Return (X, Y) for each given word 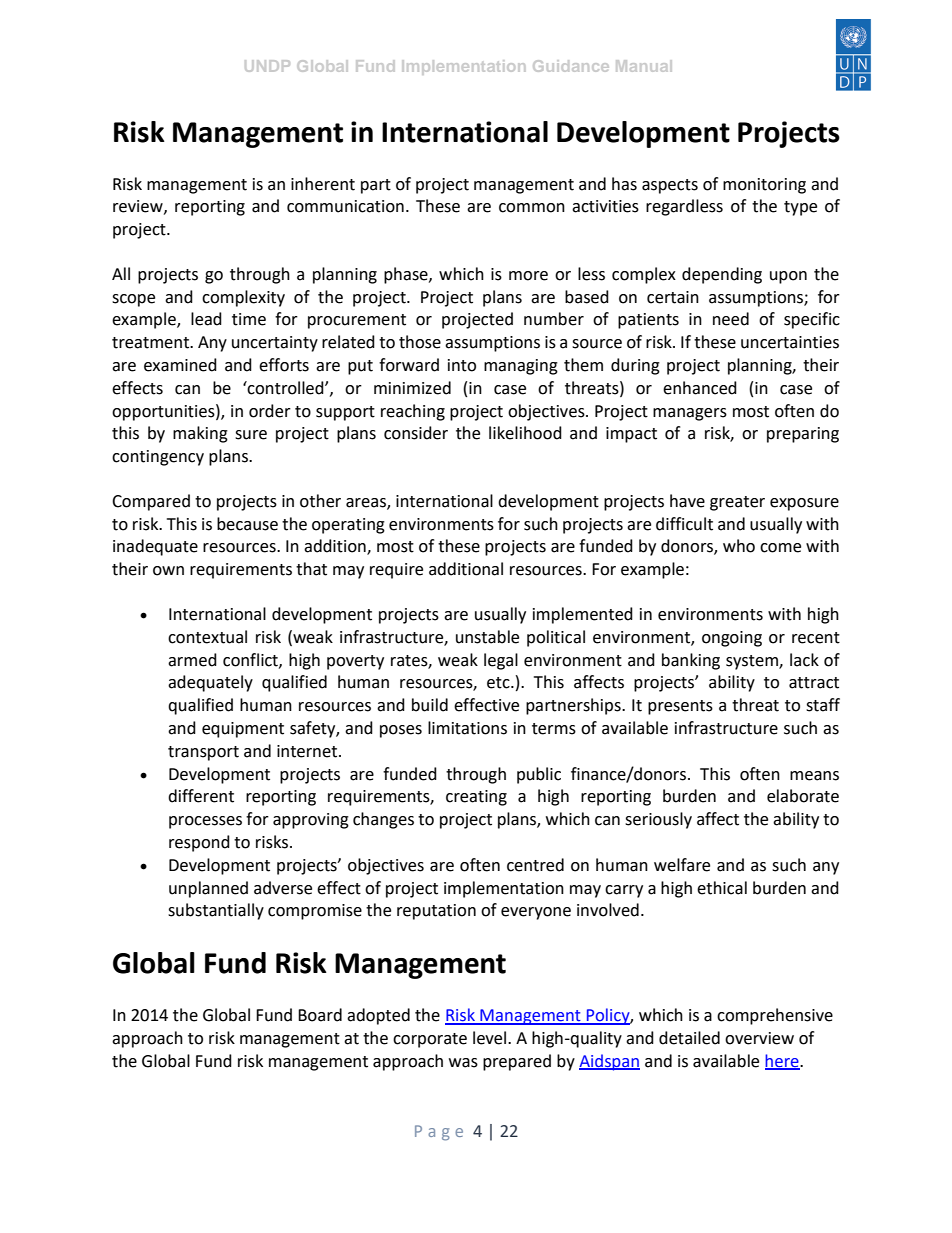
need (731, 319)
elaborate (803, 796)
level (491, 1038)
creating (476, 798)
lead (206, 319)
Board (320, 1015)
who (739, 546)
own (168, 571)
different (201, 796)
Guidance (571, 66)
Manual (644, 66)
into (462, 365)
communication (345, 206)
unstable (487, 637)
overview (759, 1038)
